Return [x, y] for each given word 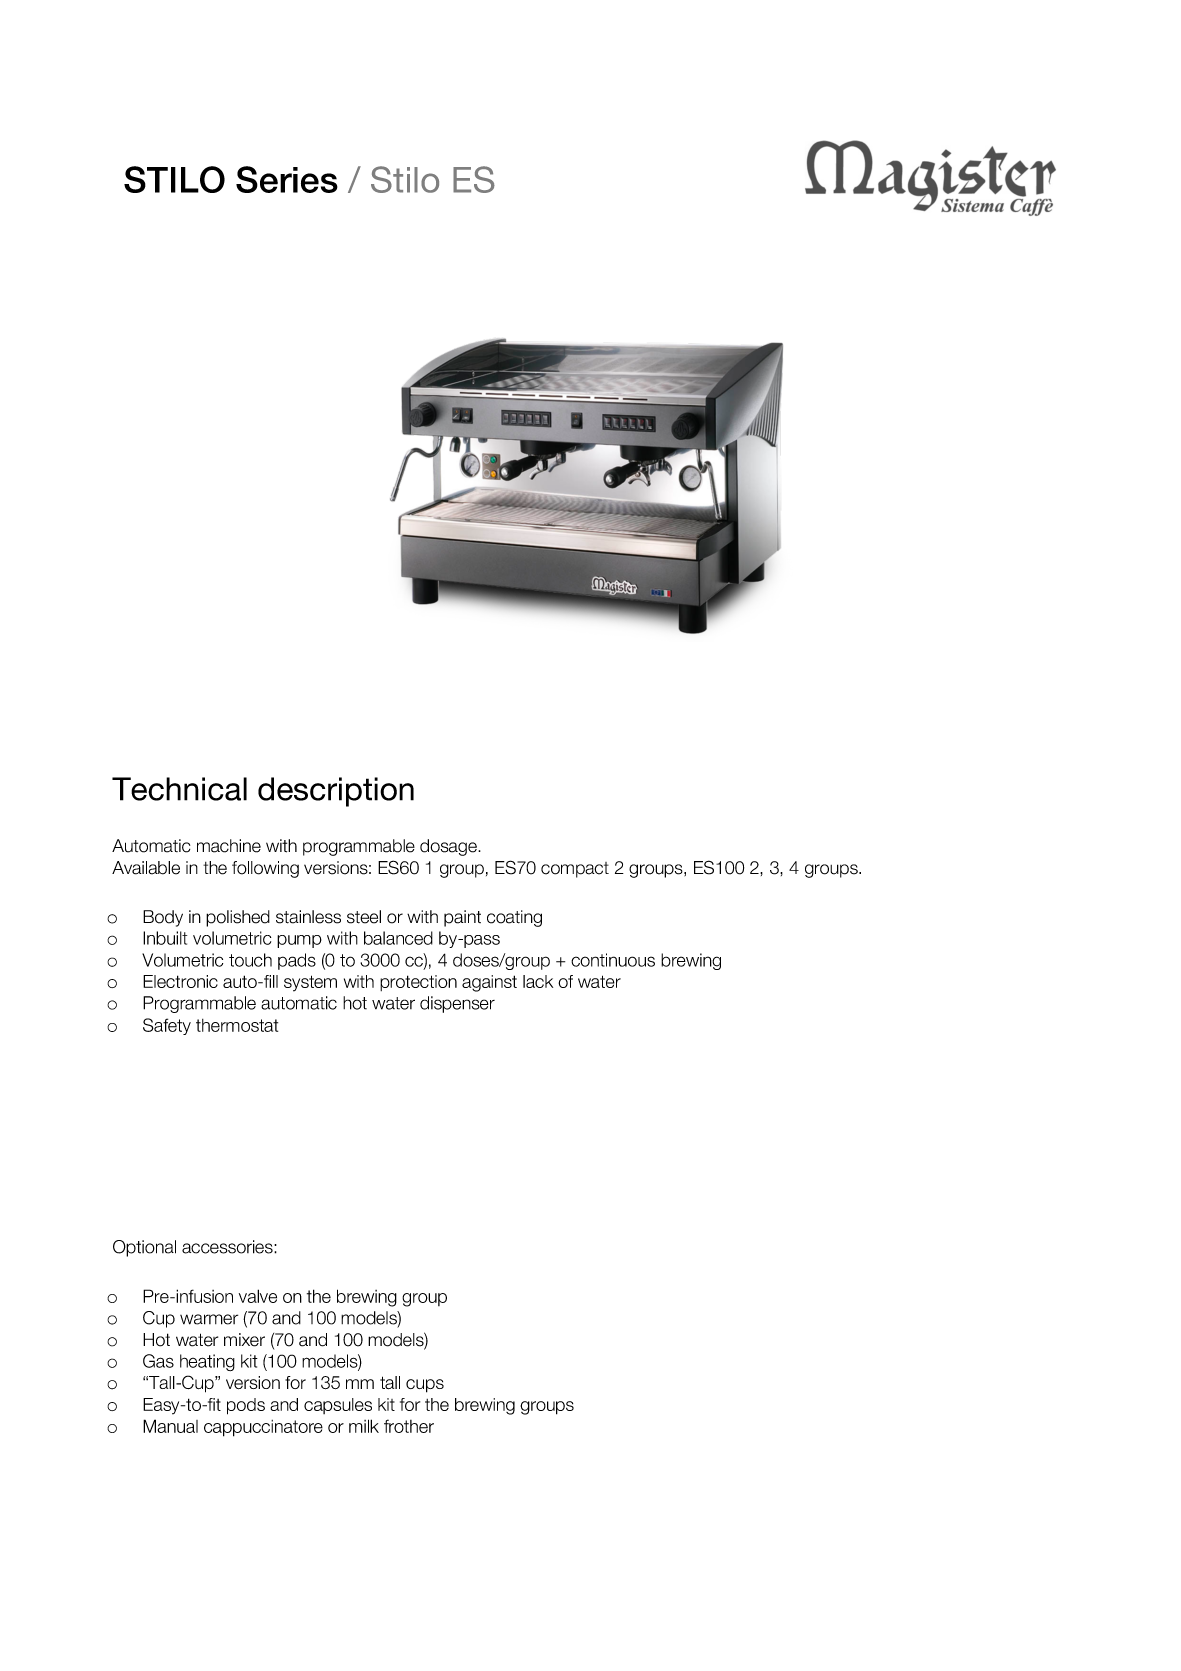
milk [364, 1426]
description [336, 792]
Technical [179, 789]
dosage [449, 847]
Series [287, 179]
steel [364, 917]
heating [207, 1362]
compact [575, 870]
